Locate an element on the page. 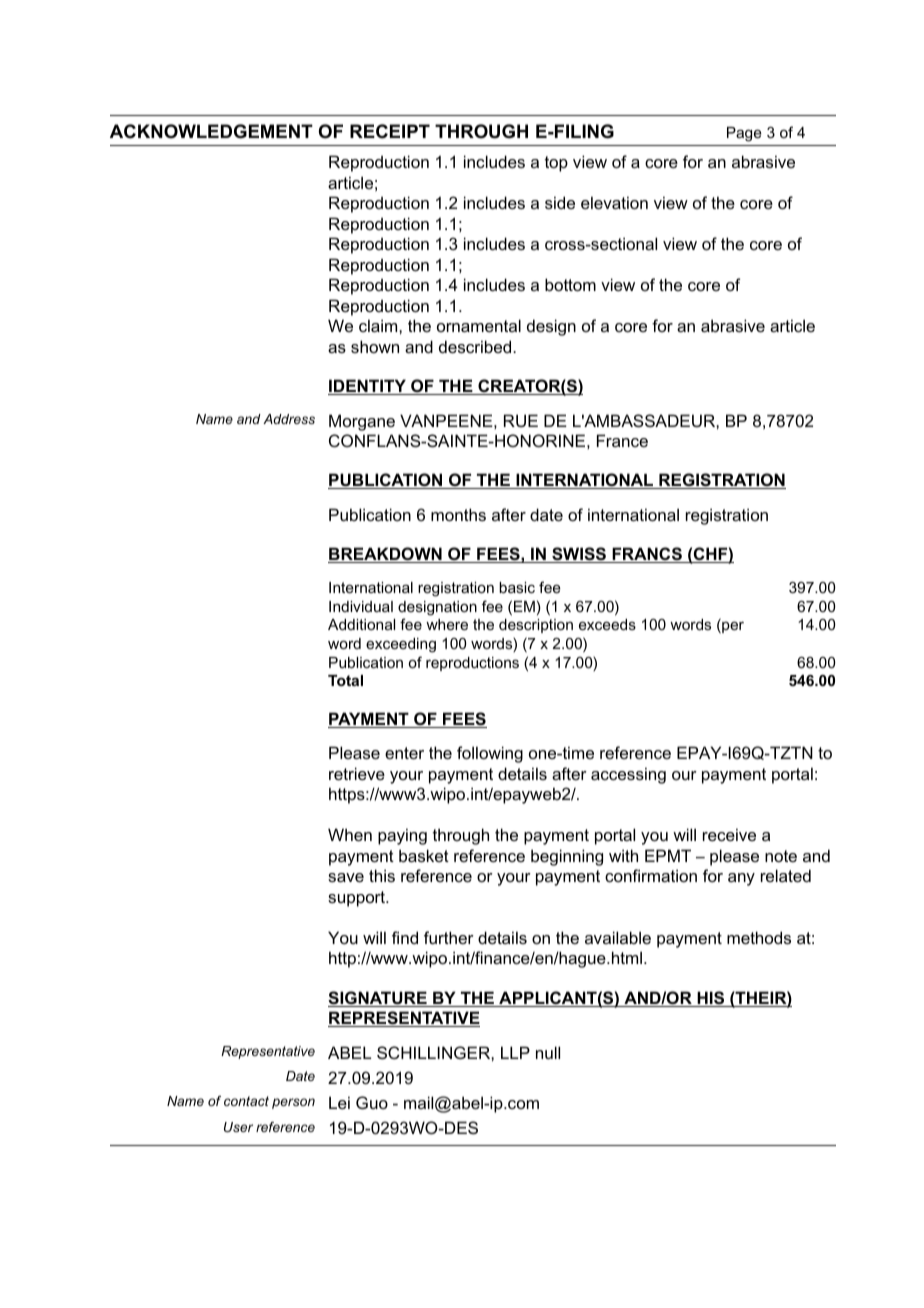  Page is located at coordinates (744, 134).
